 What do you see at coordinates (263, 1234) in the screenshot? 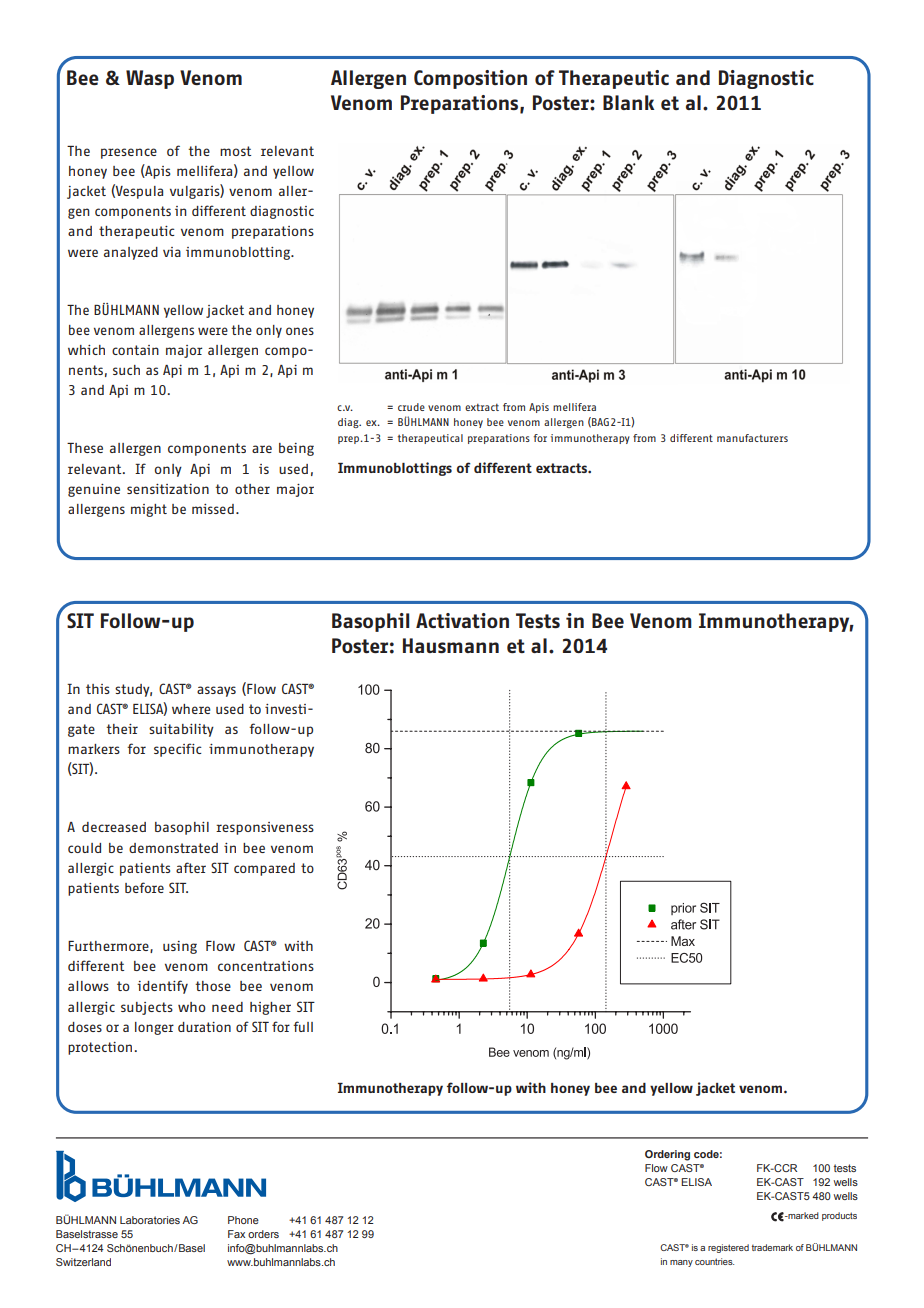
I see `orders` at bounding box center [263, 1234].
